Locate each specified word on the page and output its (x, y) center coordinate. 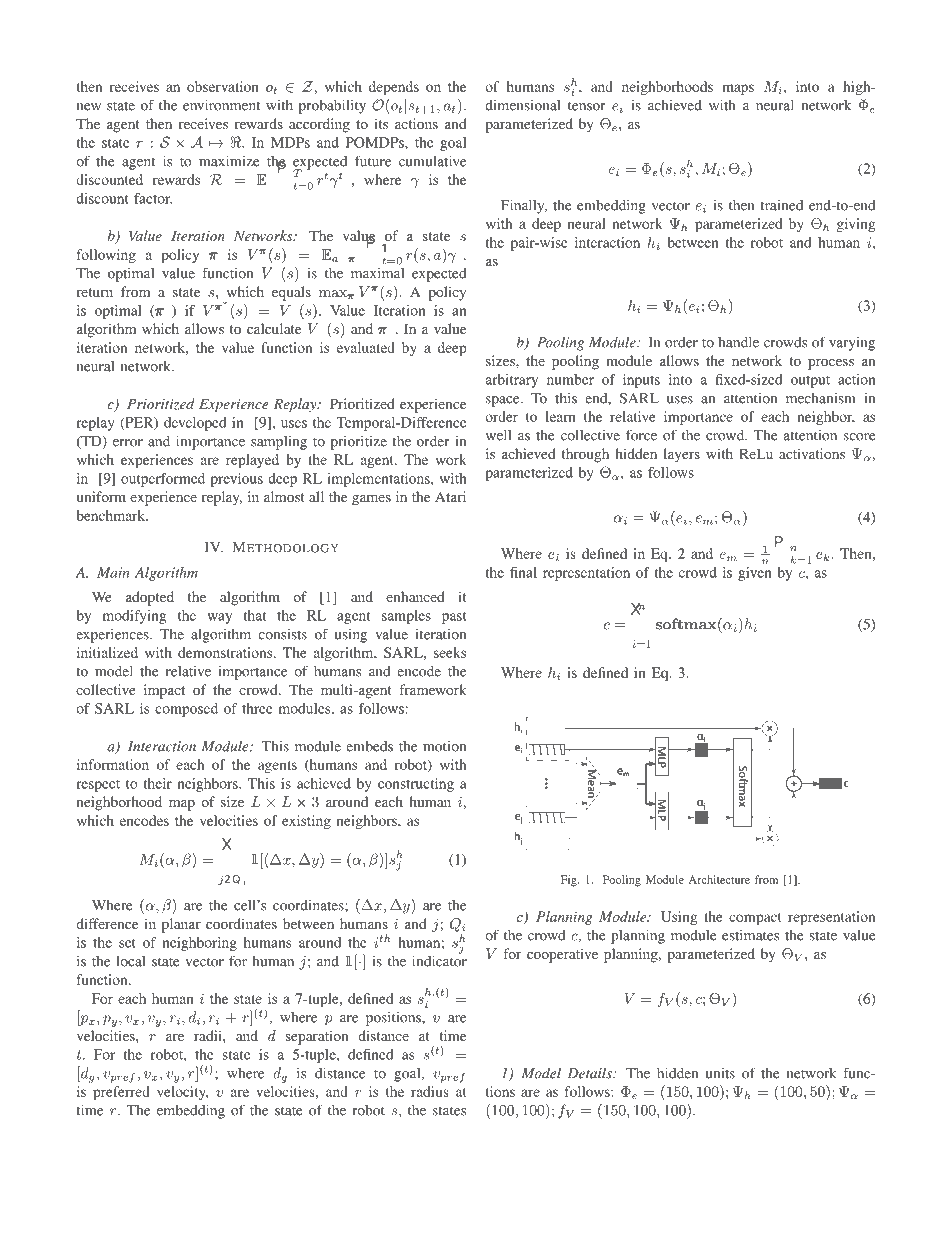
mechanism (821, 398)
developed (195, 424)
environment (221, 105)
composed (186, 710)
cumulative (432, 161)
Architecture (719, 879)
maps (738, 89)
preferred (121, 1093)
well (498, 435)
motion (444, 746)
